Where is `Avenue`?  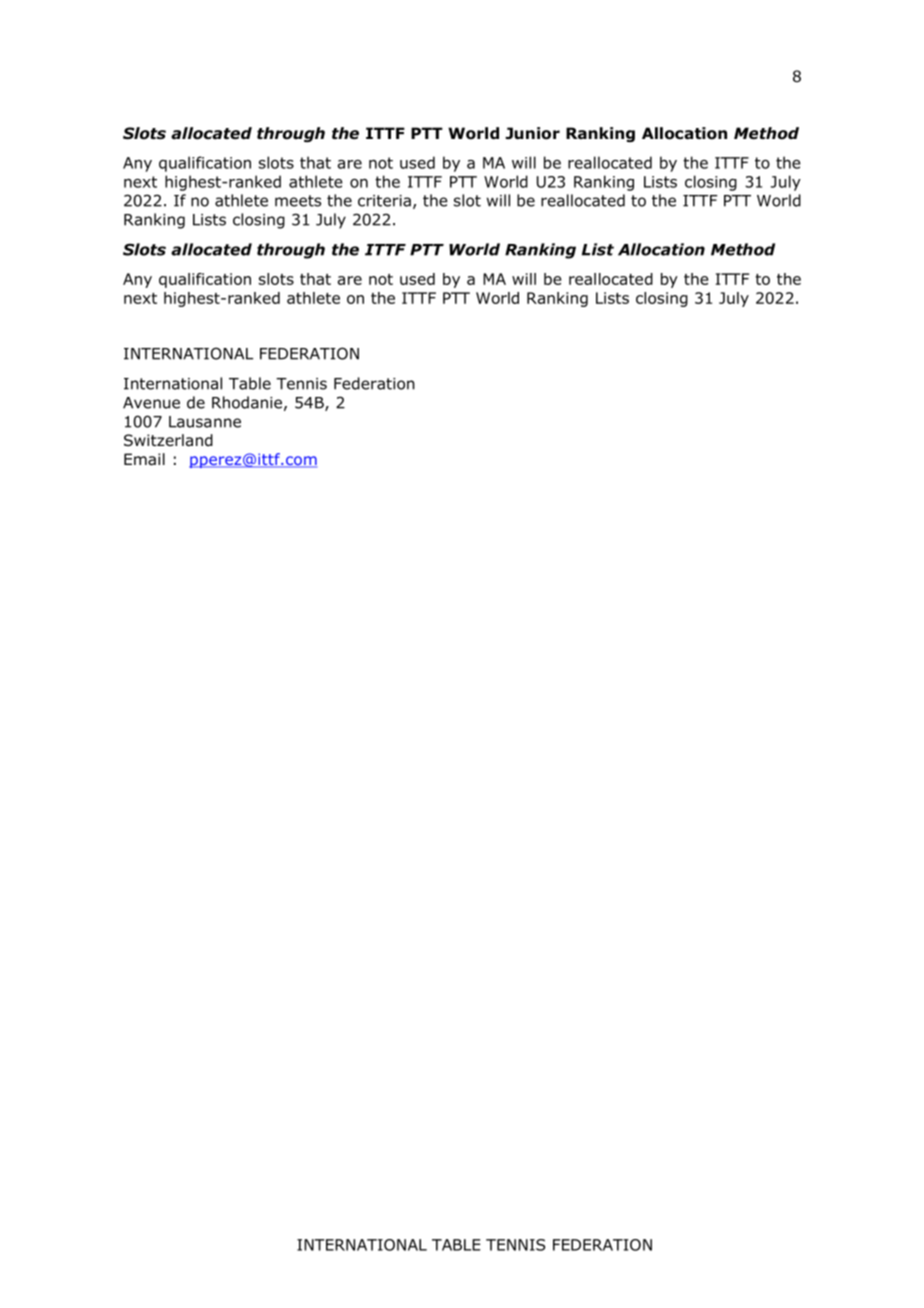 Avenue is located at coordinates (151, 403).
